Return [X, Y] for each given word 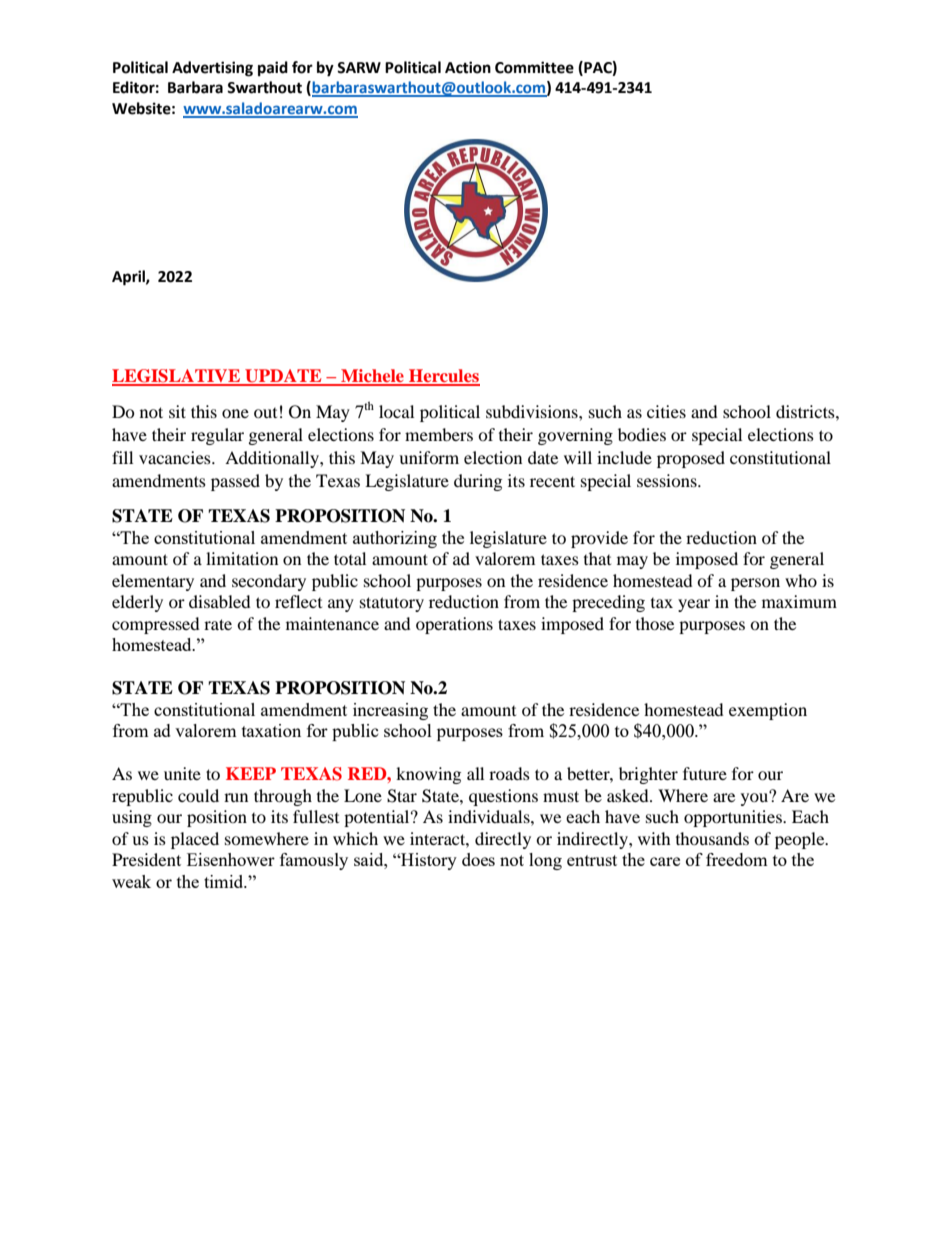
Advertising [212, 69]
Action [468, 67]
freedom [737, 859]
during [478, 482]
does [478, 859]
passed [235, 482]
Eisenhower [231, 859]
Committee [534, 67]
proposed [691, 459]
